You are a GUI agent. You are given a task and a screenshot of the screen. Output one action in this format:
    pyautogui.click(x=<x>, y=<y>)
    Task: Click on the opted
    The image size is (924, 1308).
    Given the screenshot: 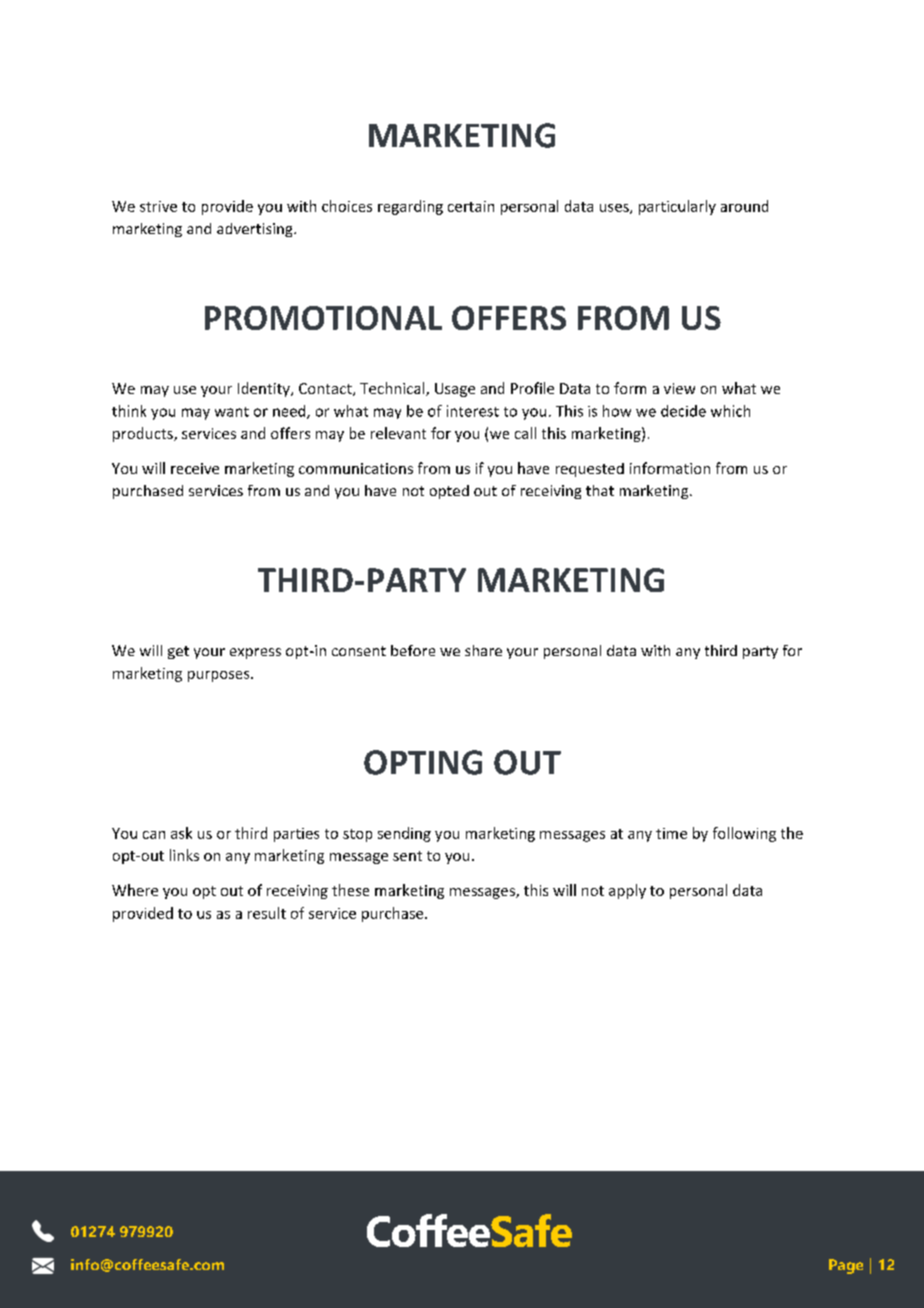 What is the action you would take?
    pyautogui.click(x=449, y=492)
